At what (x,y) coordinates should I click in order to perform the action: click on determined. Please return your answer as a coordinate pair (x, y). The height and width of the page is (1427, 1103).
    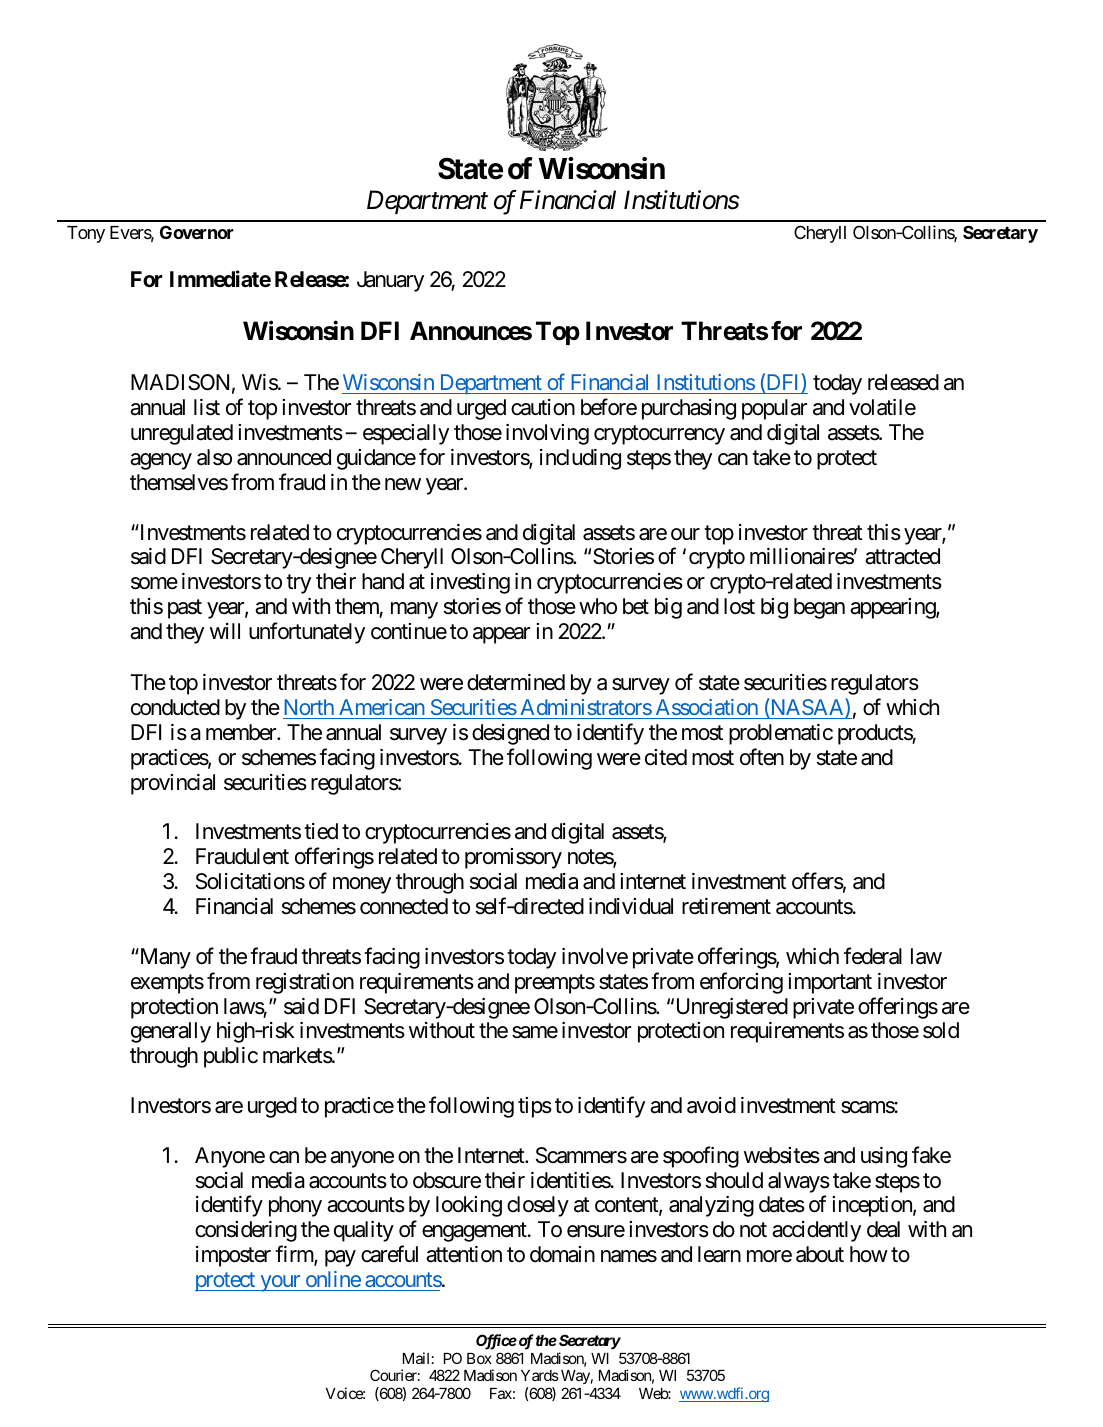
    Looking at the image, I should click on (516, 682).
